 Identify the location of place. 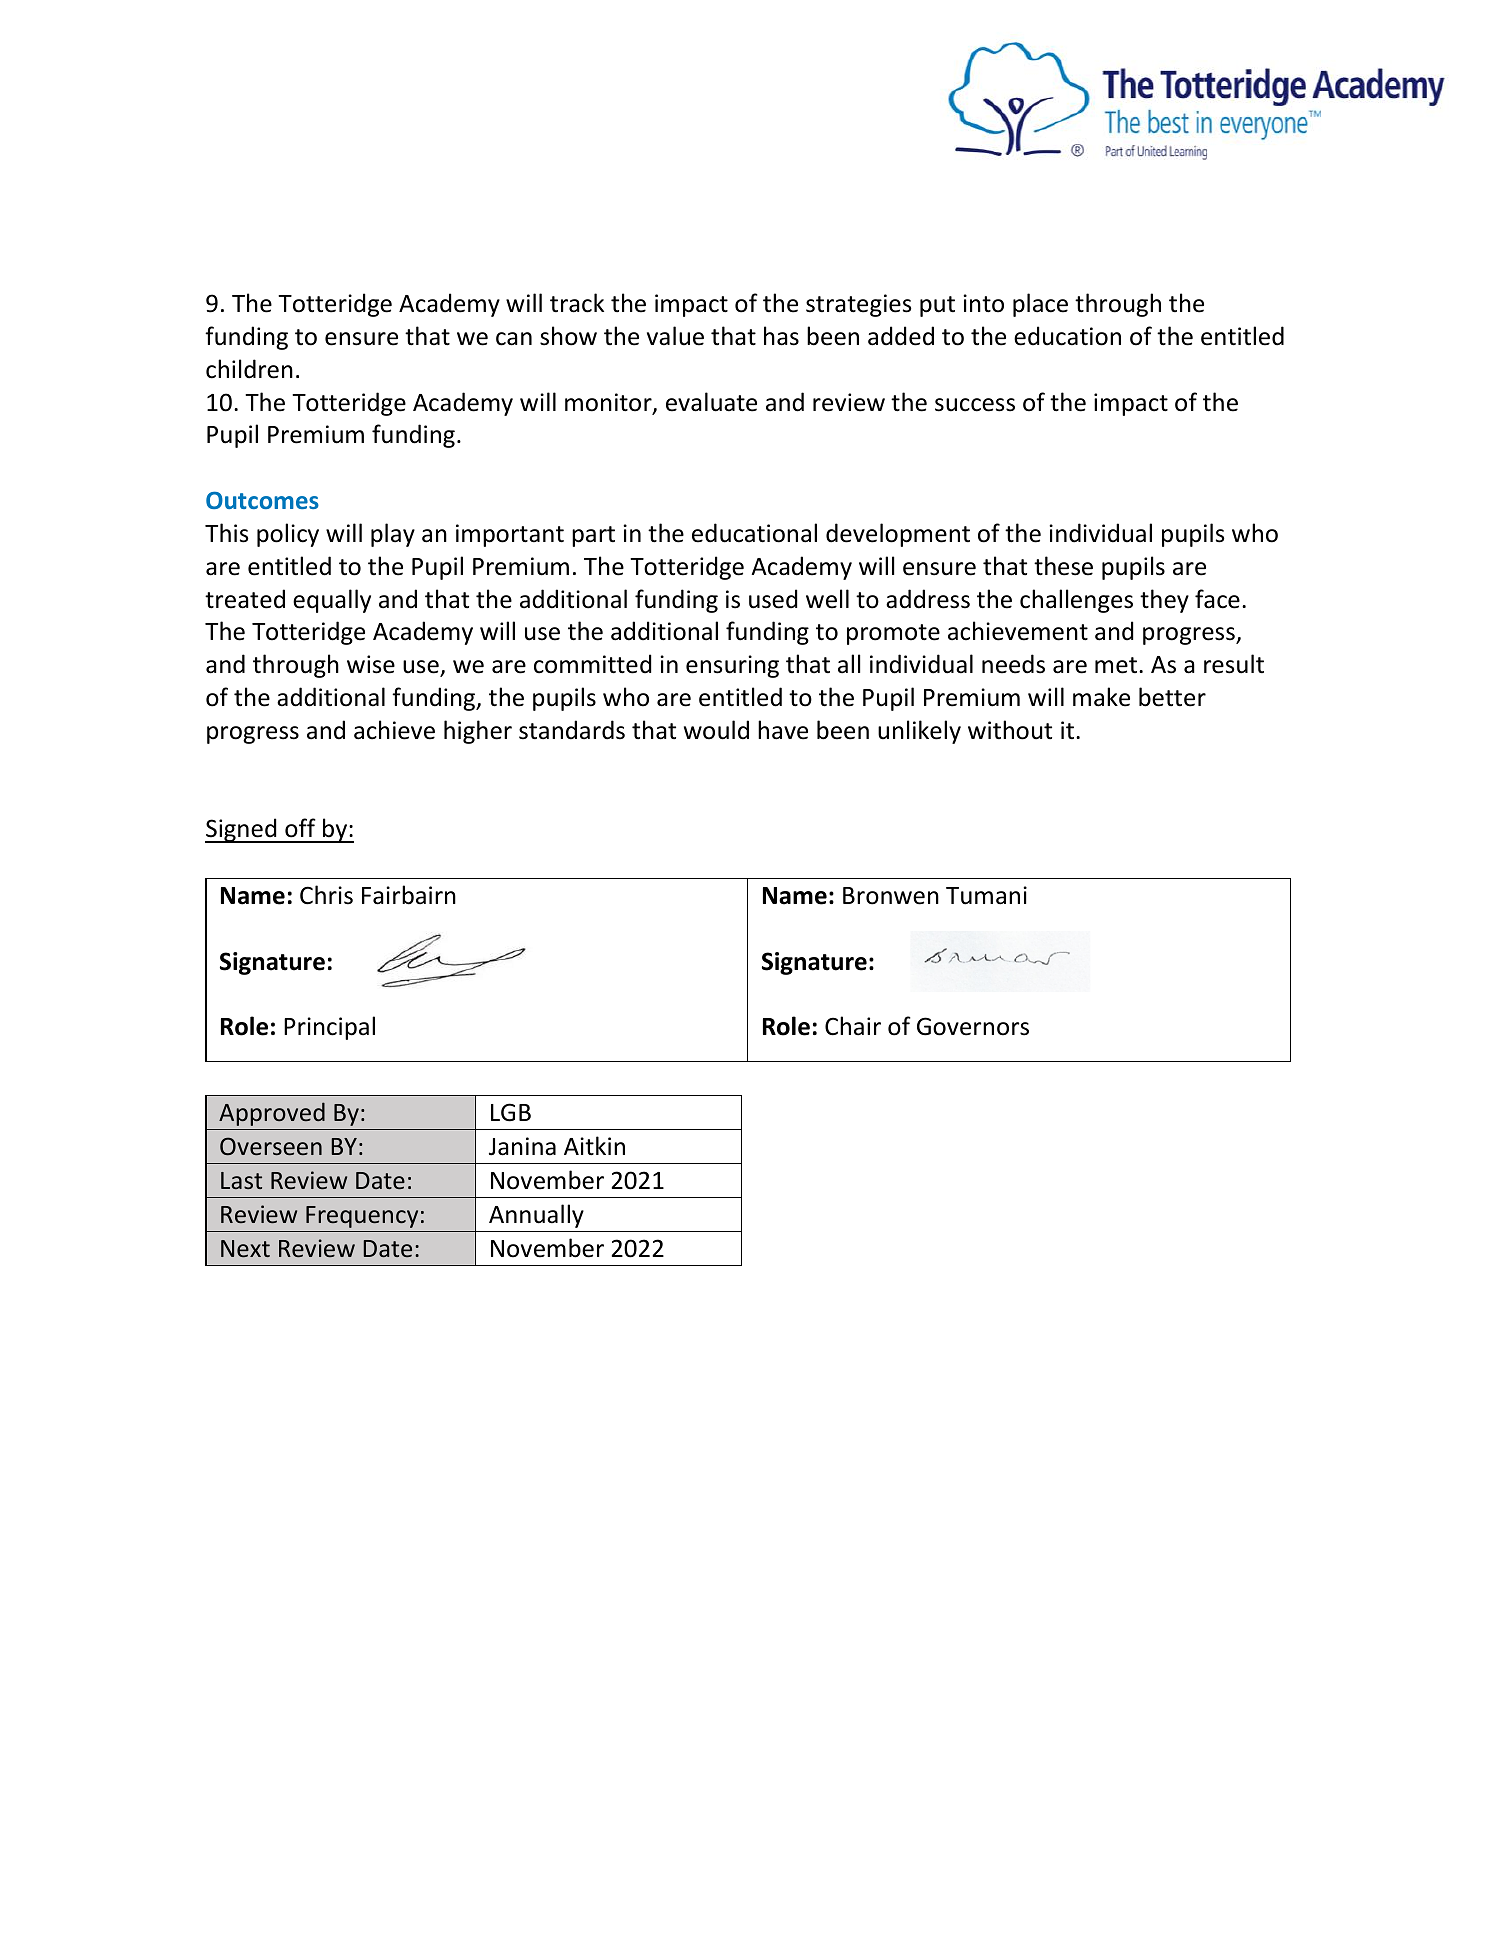
(1040, 305).
